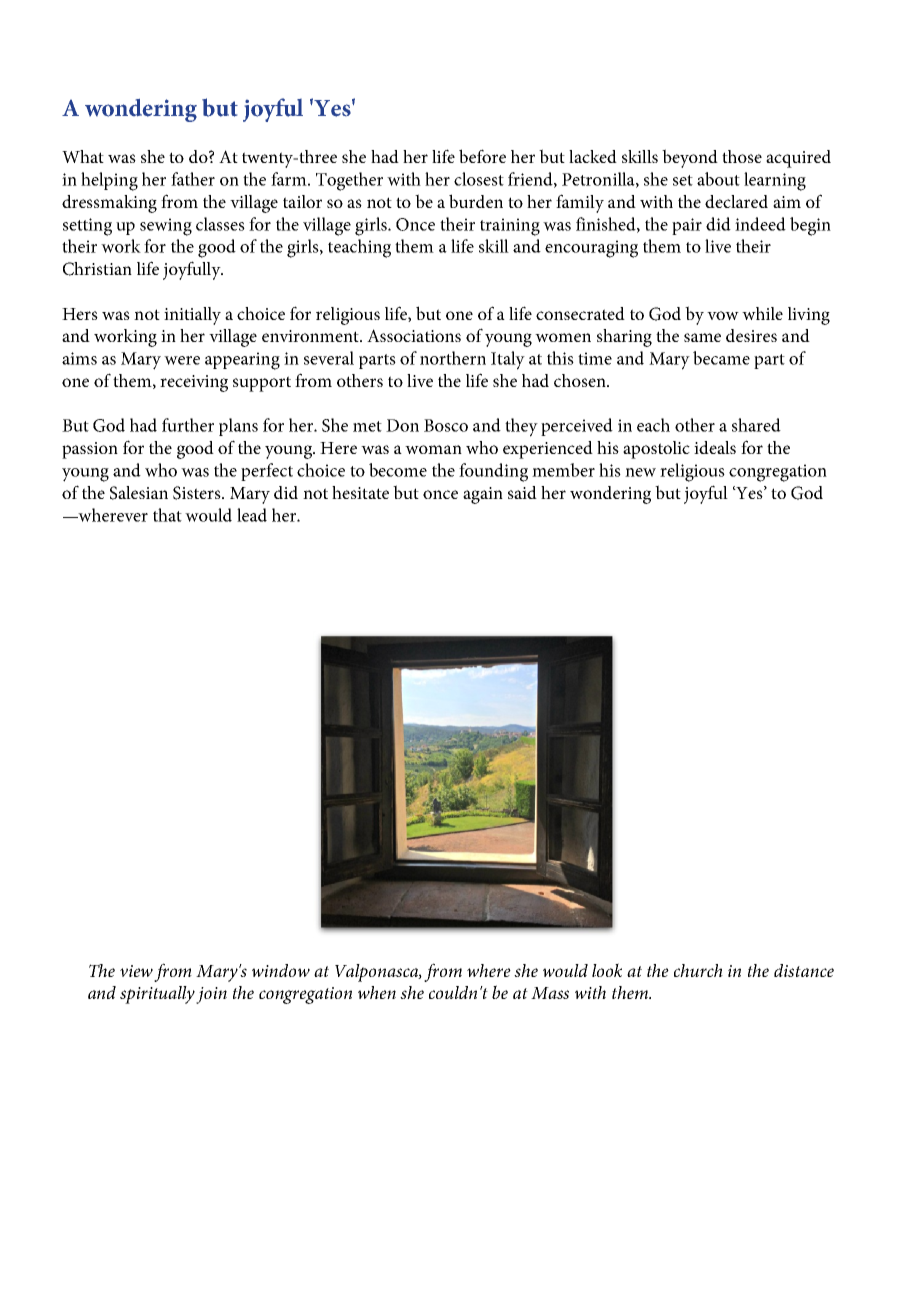 Image resolution: width=924 pixels, height=1308 pixels. Describe the element at coordinates (167, 515) in the screenshot. I see `that` at that location.
